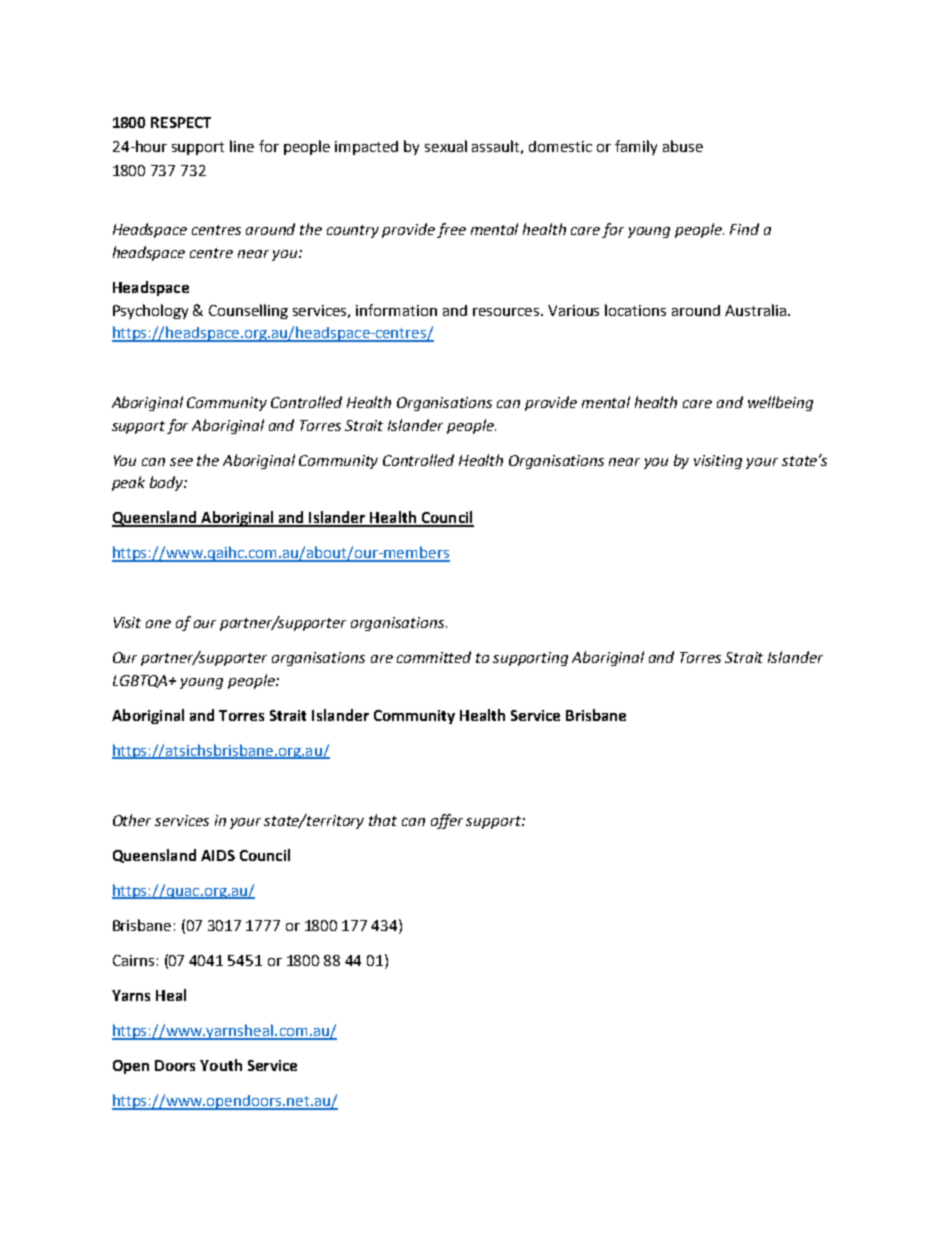  Describe the element at coordinates (142, 681) in the screenshot. I see `LGBTQA` at that location.
